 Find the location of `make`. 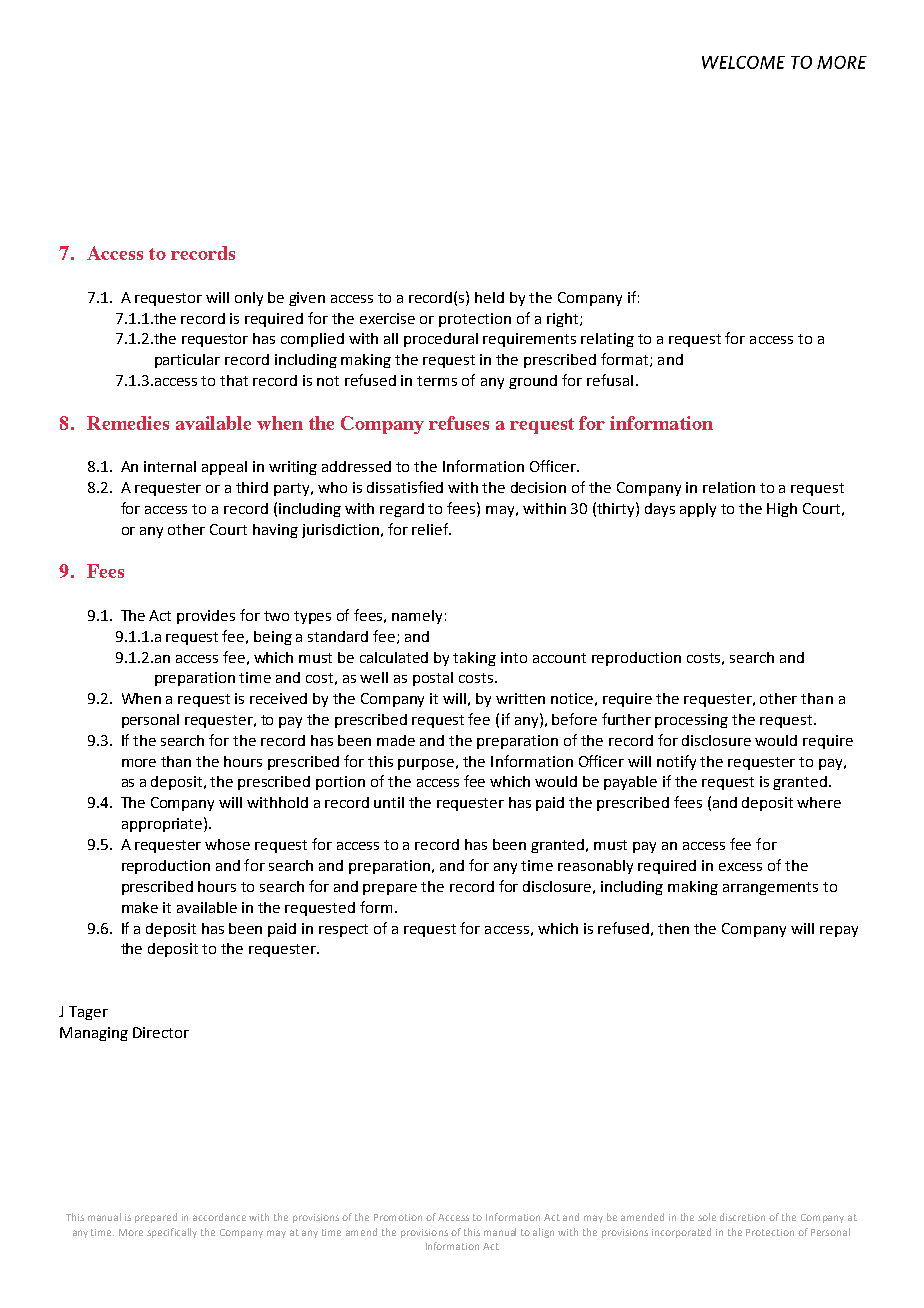

make is located at coordinates (140, 907).
